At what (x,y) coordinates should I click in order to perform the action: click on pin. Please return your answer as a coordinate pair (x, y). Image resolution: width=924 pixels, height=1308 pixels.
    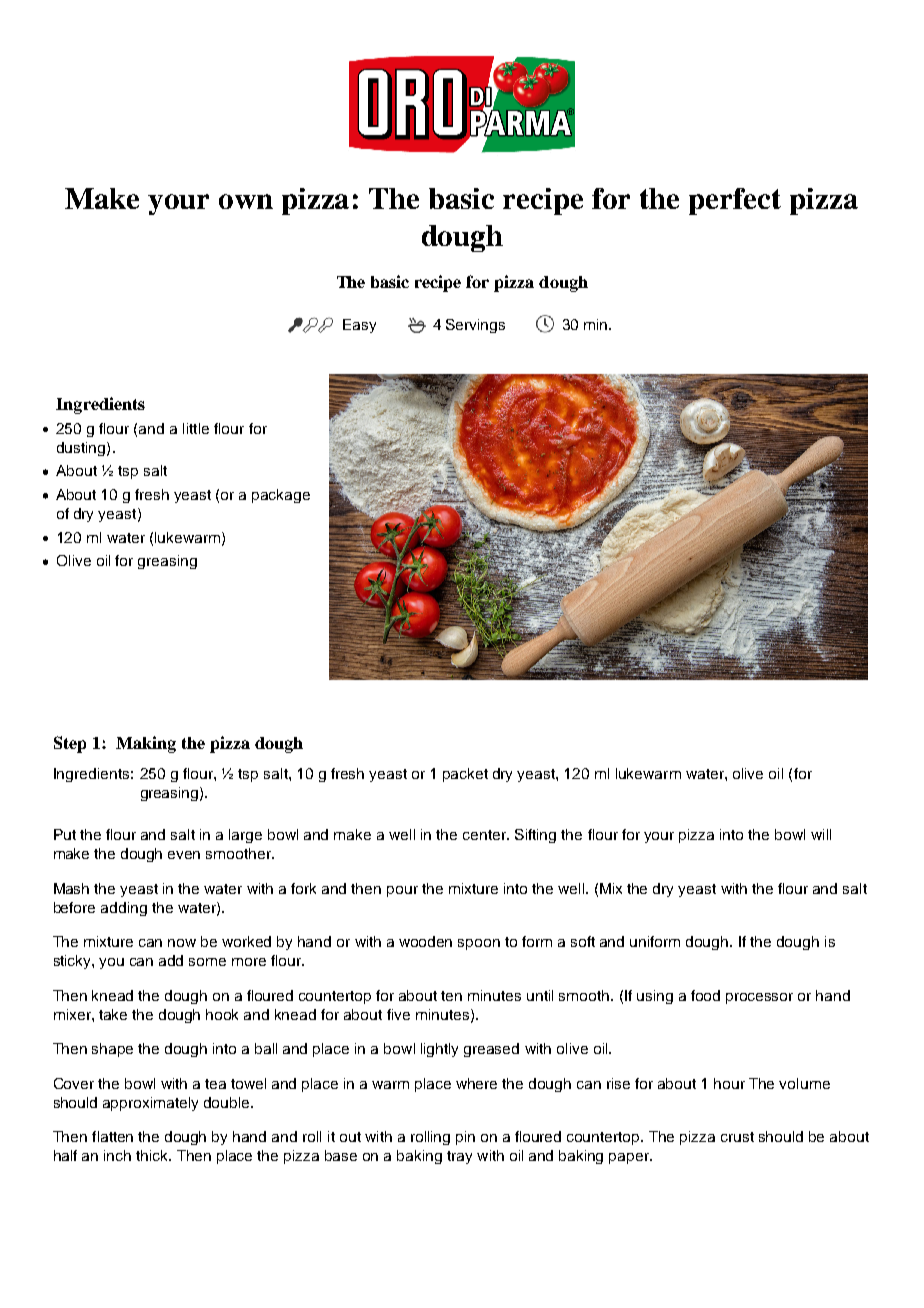
    Looking at the image, I should click on (465, 1138).
